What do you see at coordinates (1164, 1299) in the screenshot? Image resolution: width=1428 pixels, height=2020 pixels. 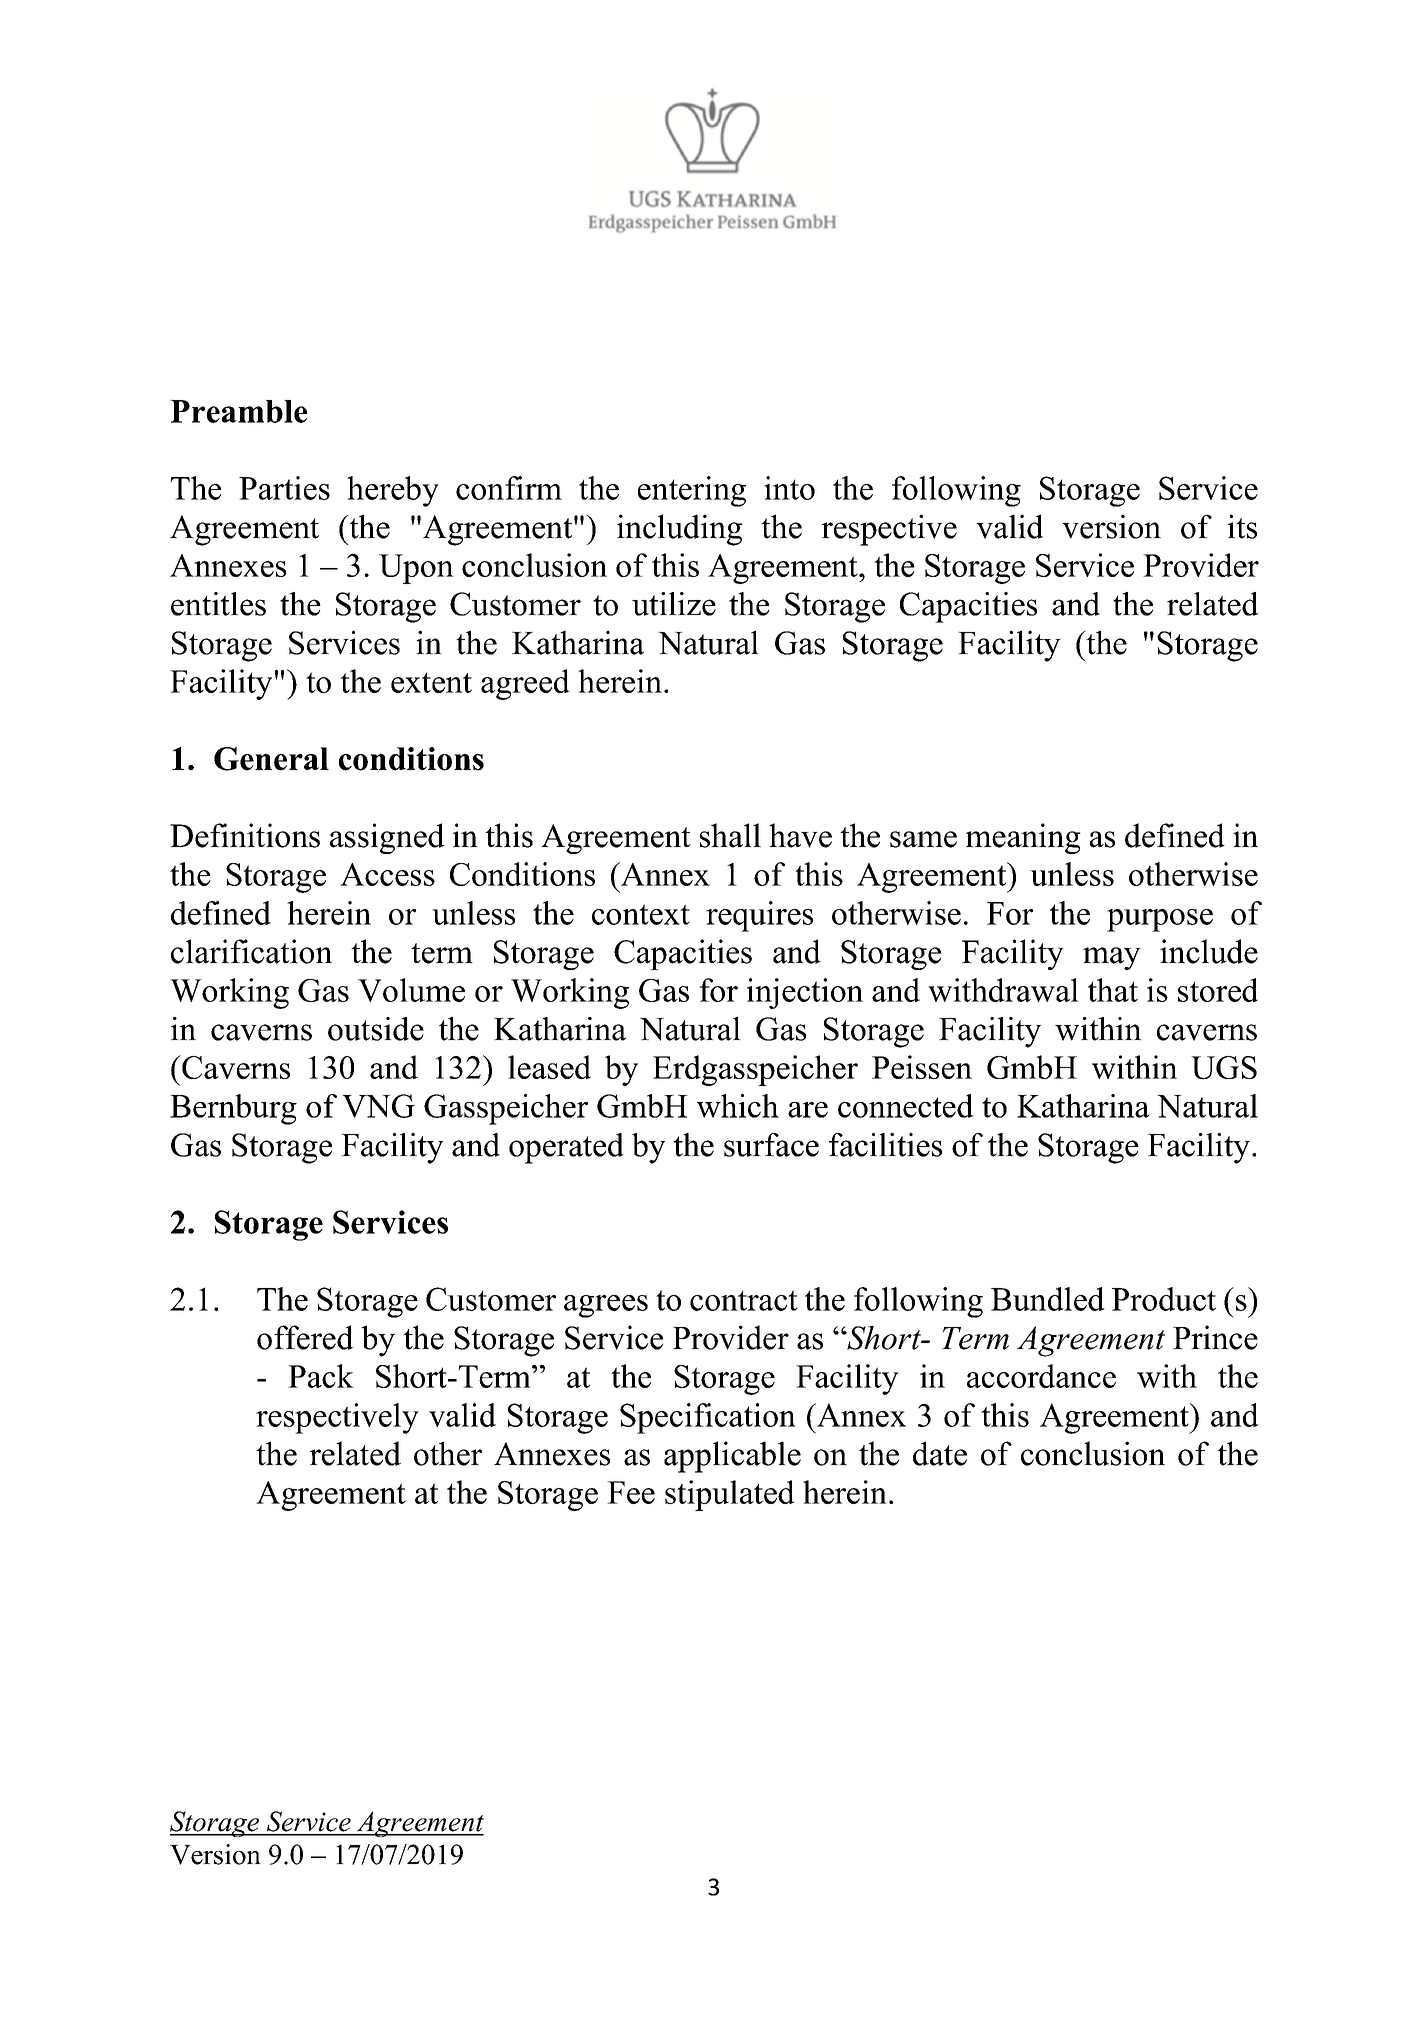 I see `Product` at bounding box center [1164, 1299].
